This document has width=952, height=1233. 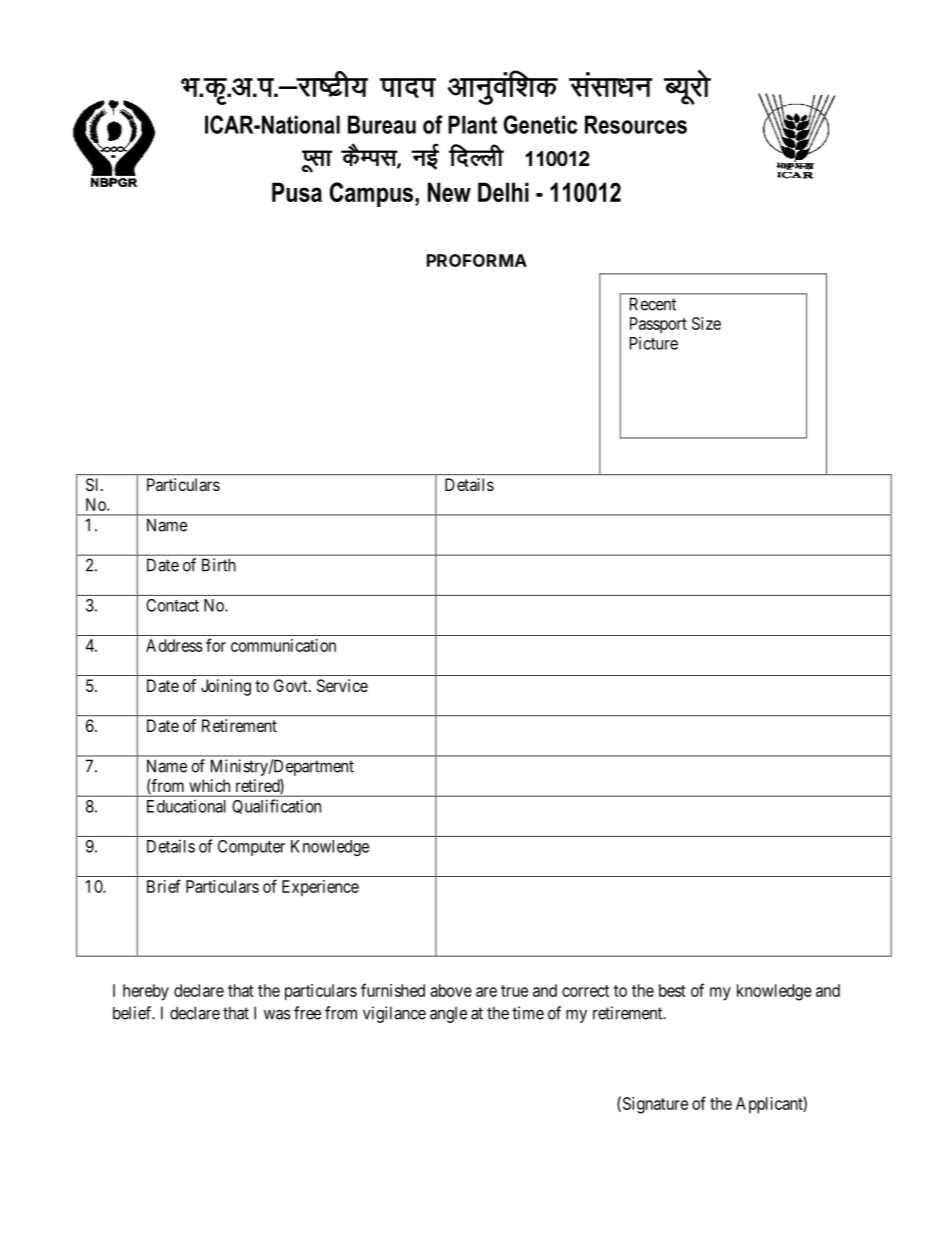 I want to click on Birth, so click(x=219, y=565).
